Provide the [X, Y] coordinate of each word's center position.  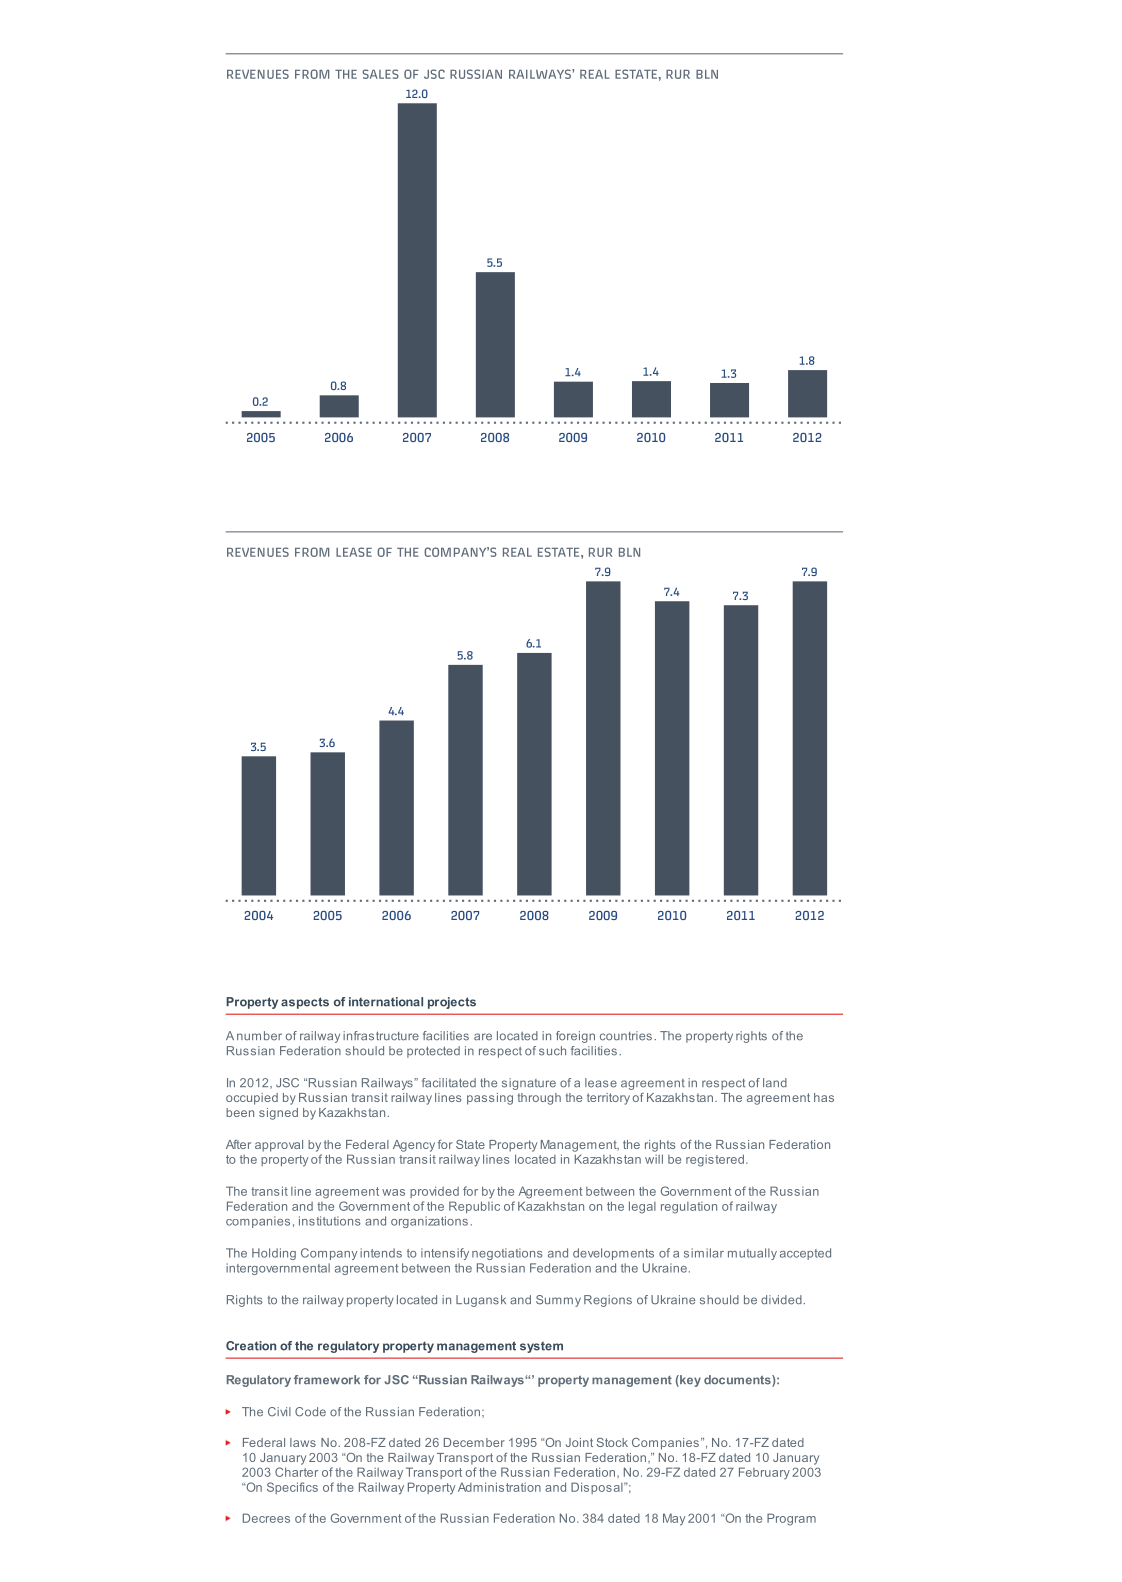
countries [626, 1036]
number [259, 1036]
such [552, 1051]
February [764, 1473]
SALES [380, 74]
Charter [296, 1472]
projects [452, 1003]
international [386, 1002]
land [775, 1083]
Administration [499, 1487]
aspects [305, 1003]
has [824, 1097]
